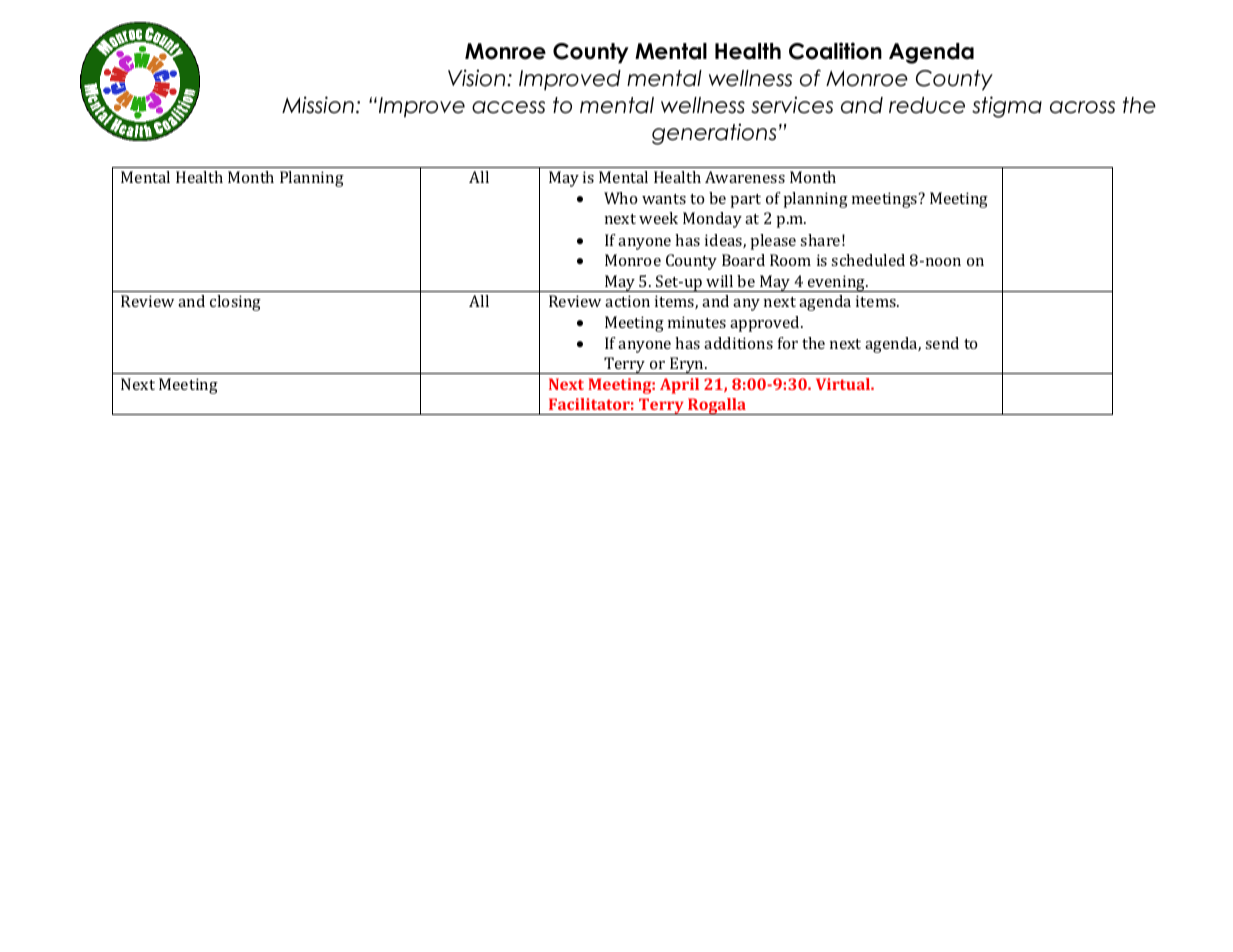 The width and height of the screenshot is (1233, 952). Describe the element at coordinates (835, 51) in the screenshot. I see `Coalition` at that location.
